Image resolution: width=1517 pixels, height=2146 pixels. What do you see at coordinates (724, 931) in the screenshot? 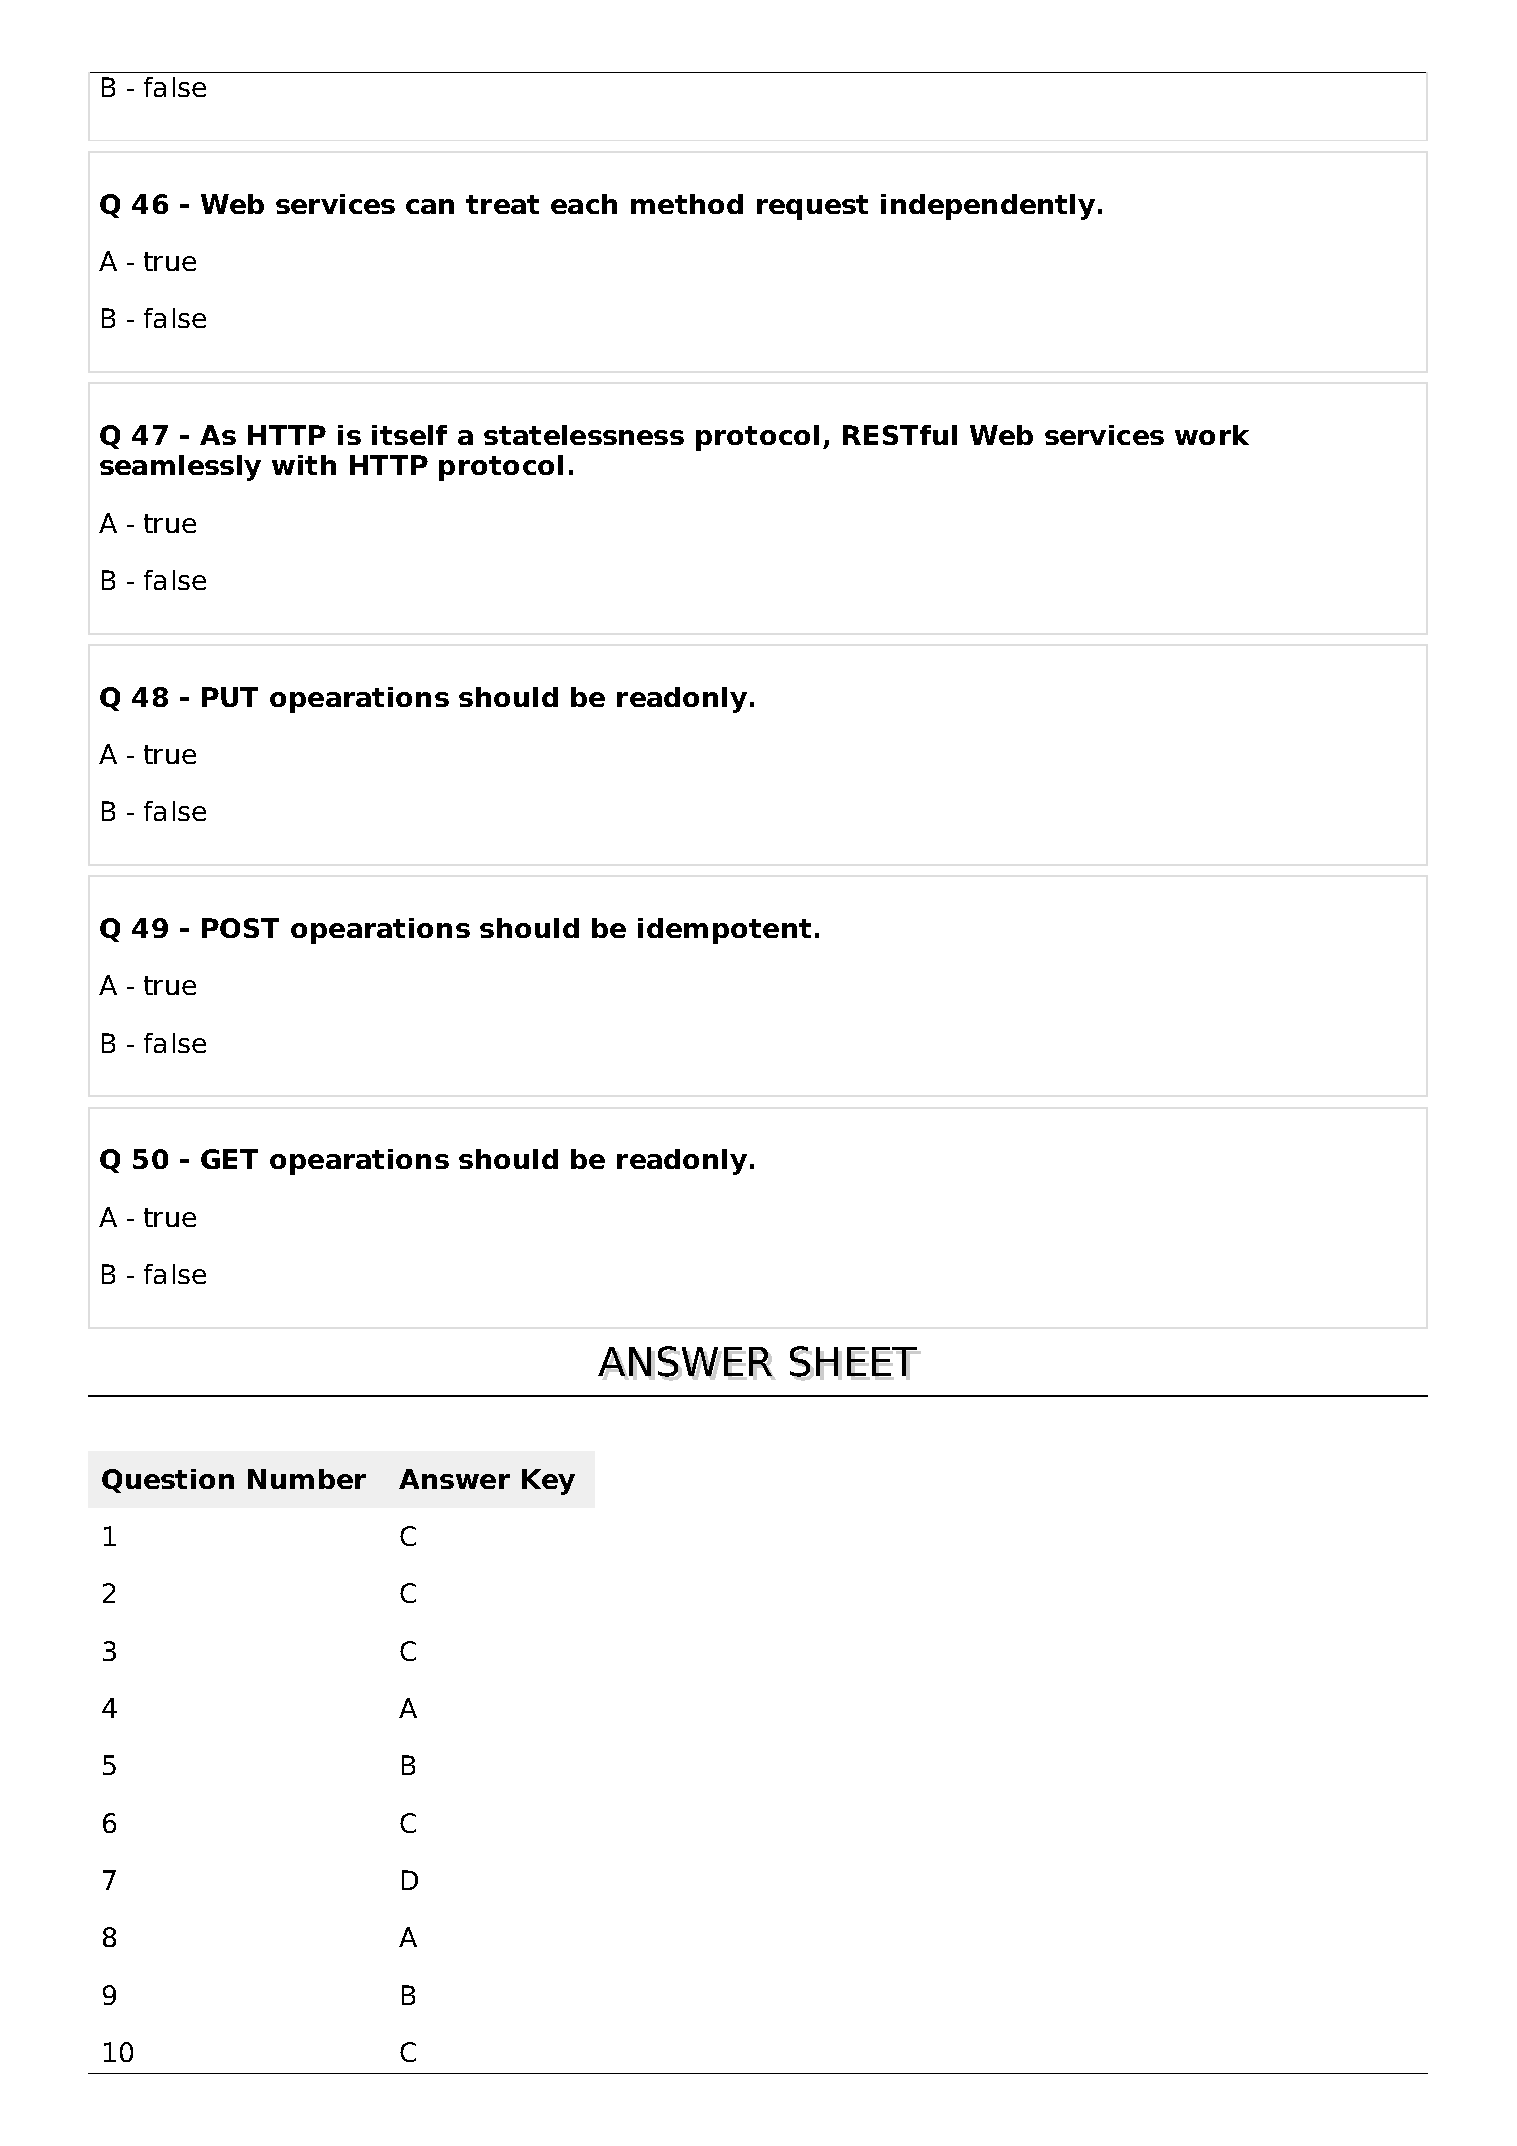
I see `idempotent` at bounding box center [724, 931].
